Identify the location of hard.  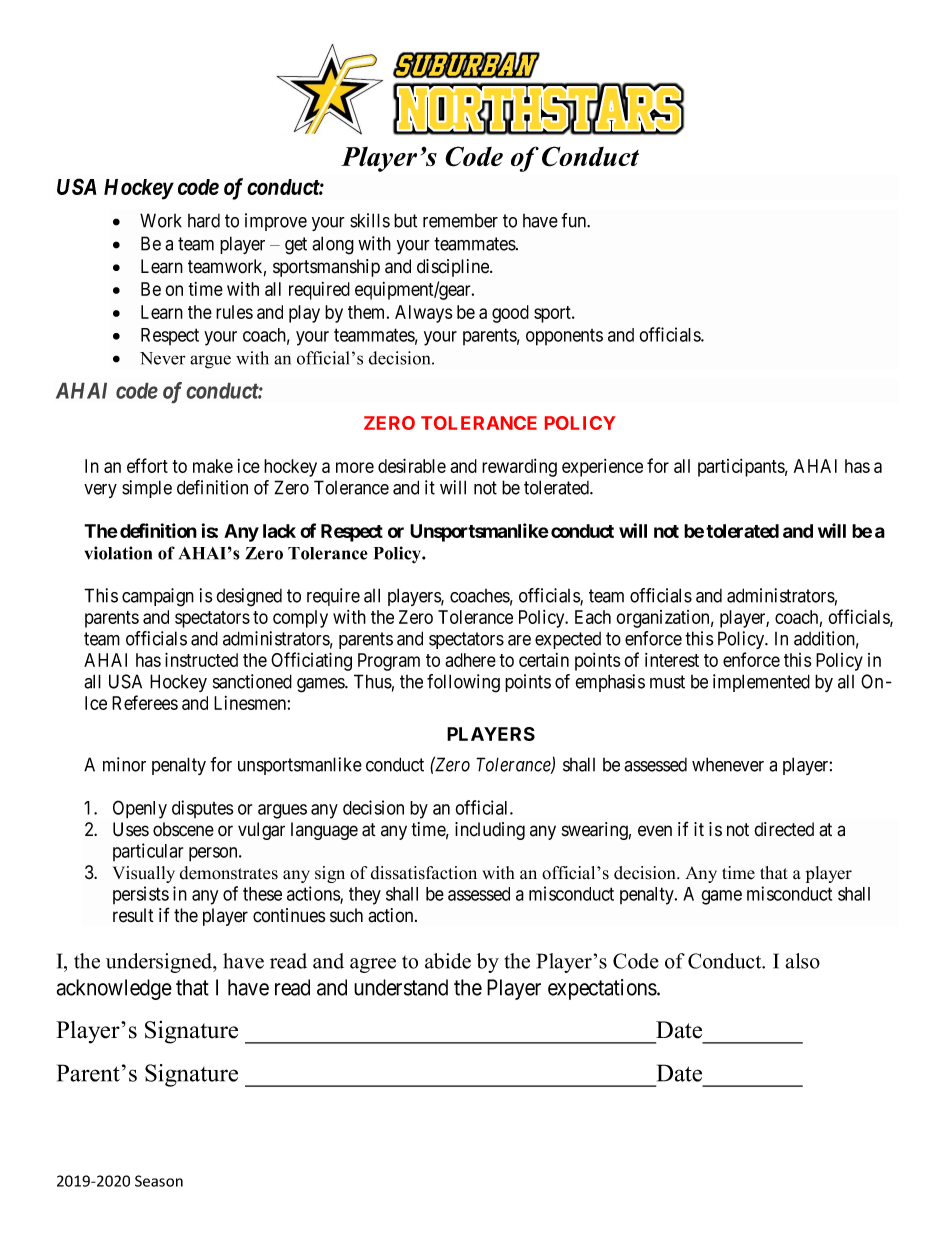
(204, 221).
